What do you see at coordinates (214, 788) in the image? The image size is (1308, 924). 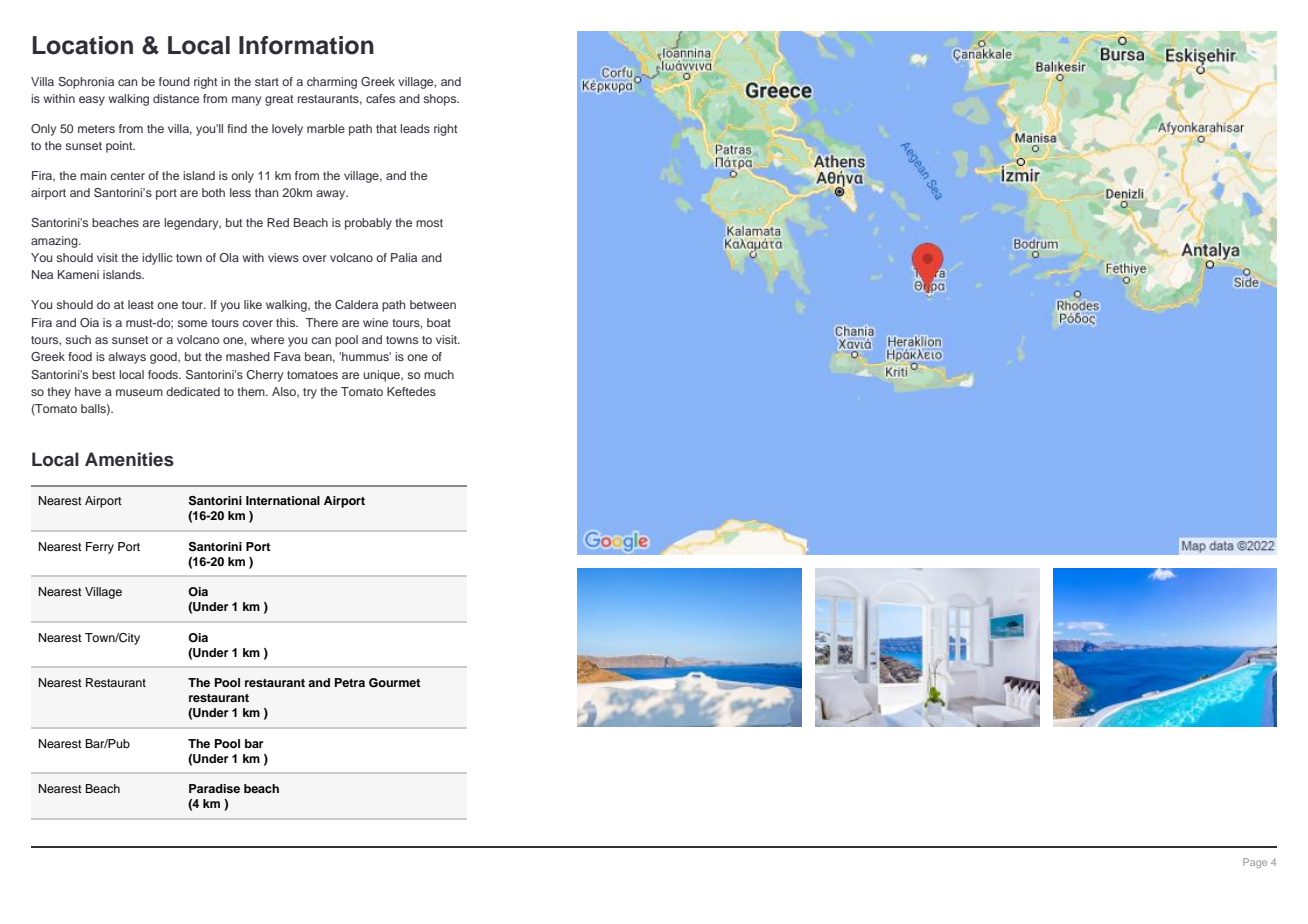 I see `Paradise` at bounding box center [214, 788].
